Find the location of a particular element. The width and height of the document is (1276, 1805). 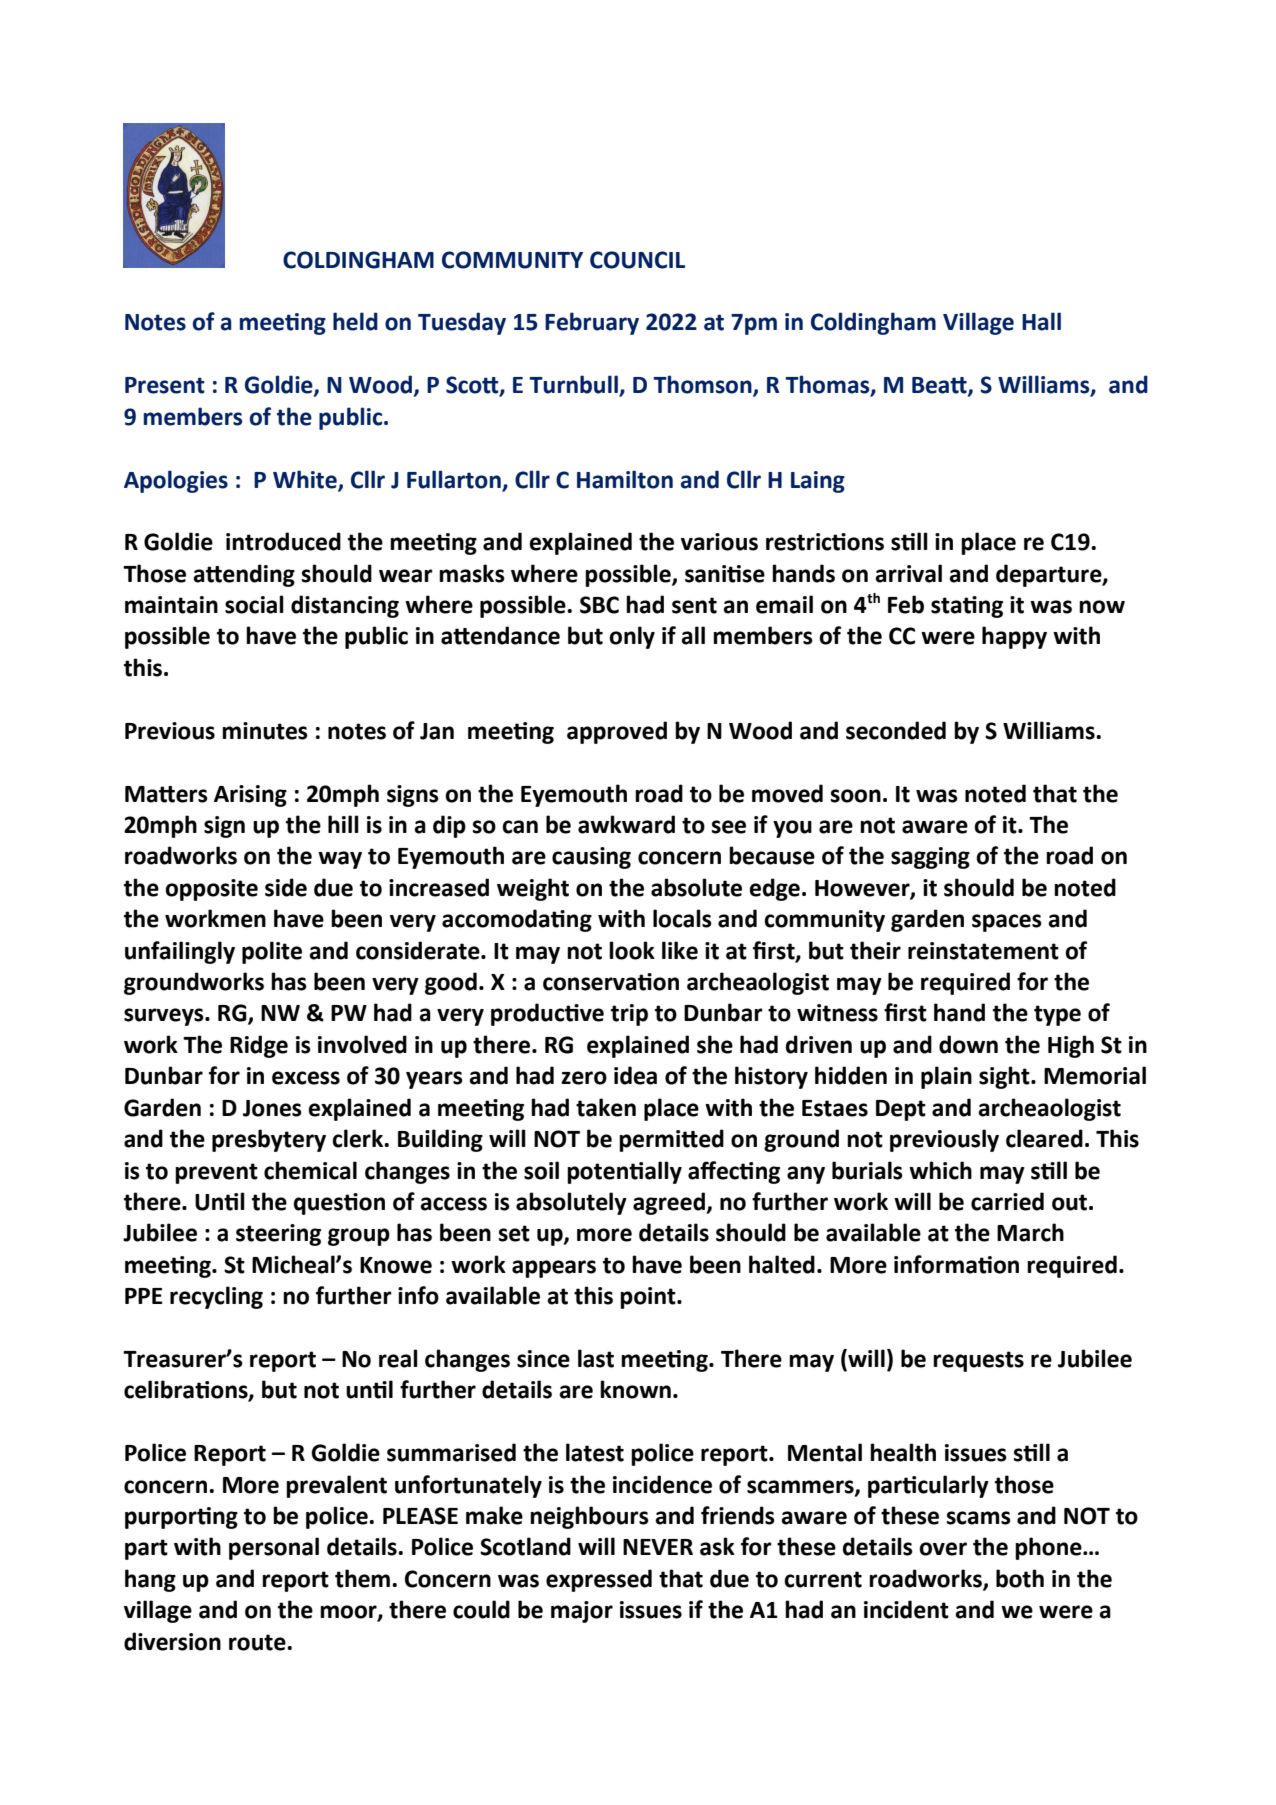

recycling is located at coordinates (216, 1297).
